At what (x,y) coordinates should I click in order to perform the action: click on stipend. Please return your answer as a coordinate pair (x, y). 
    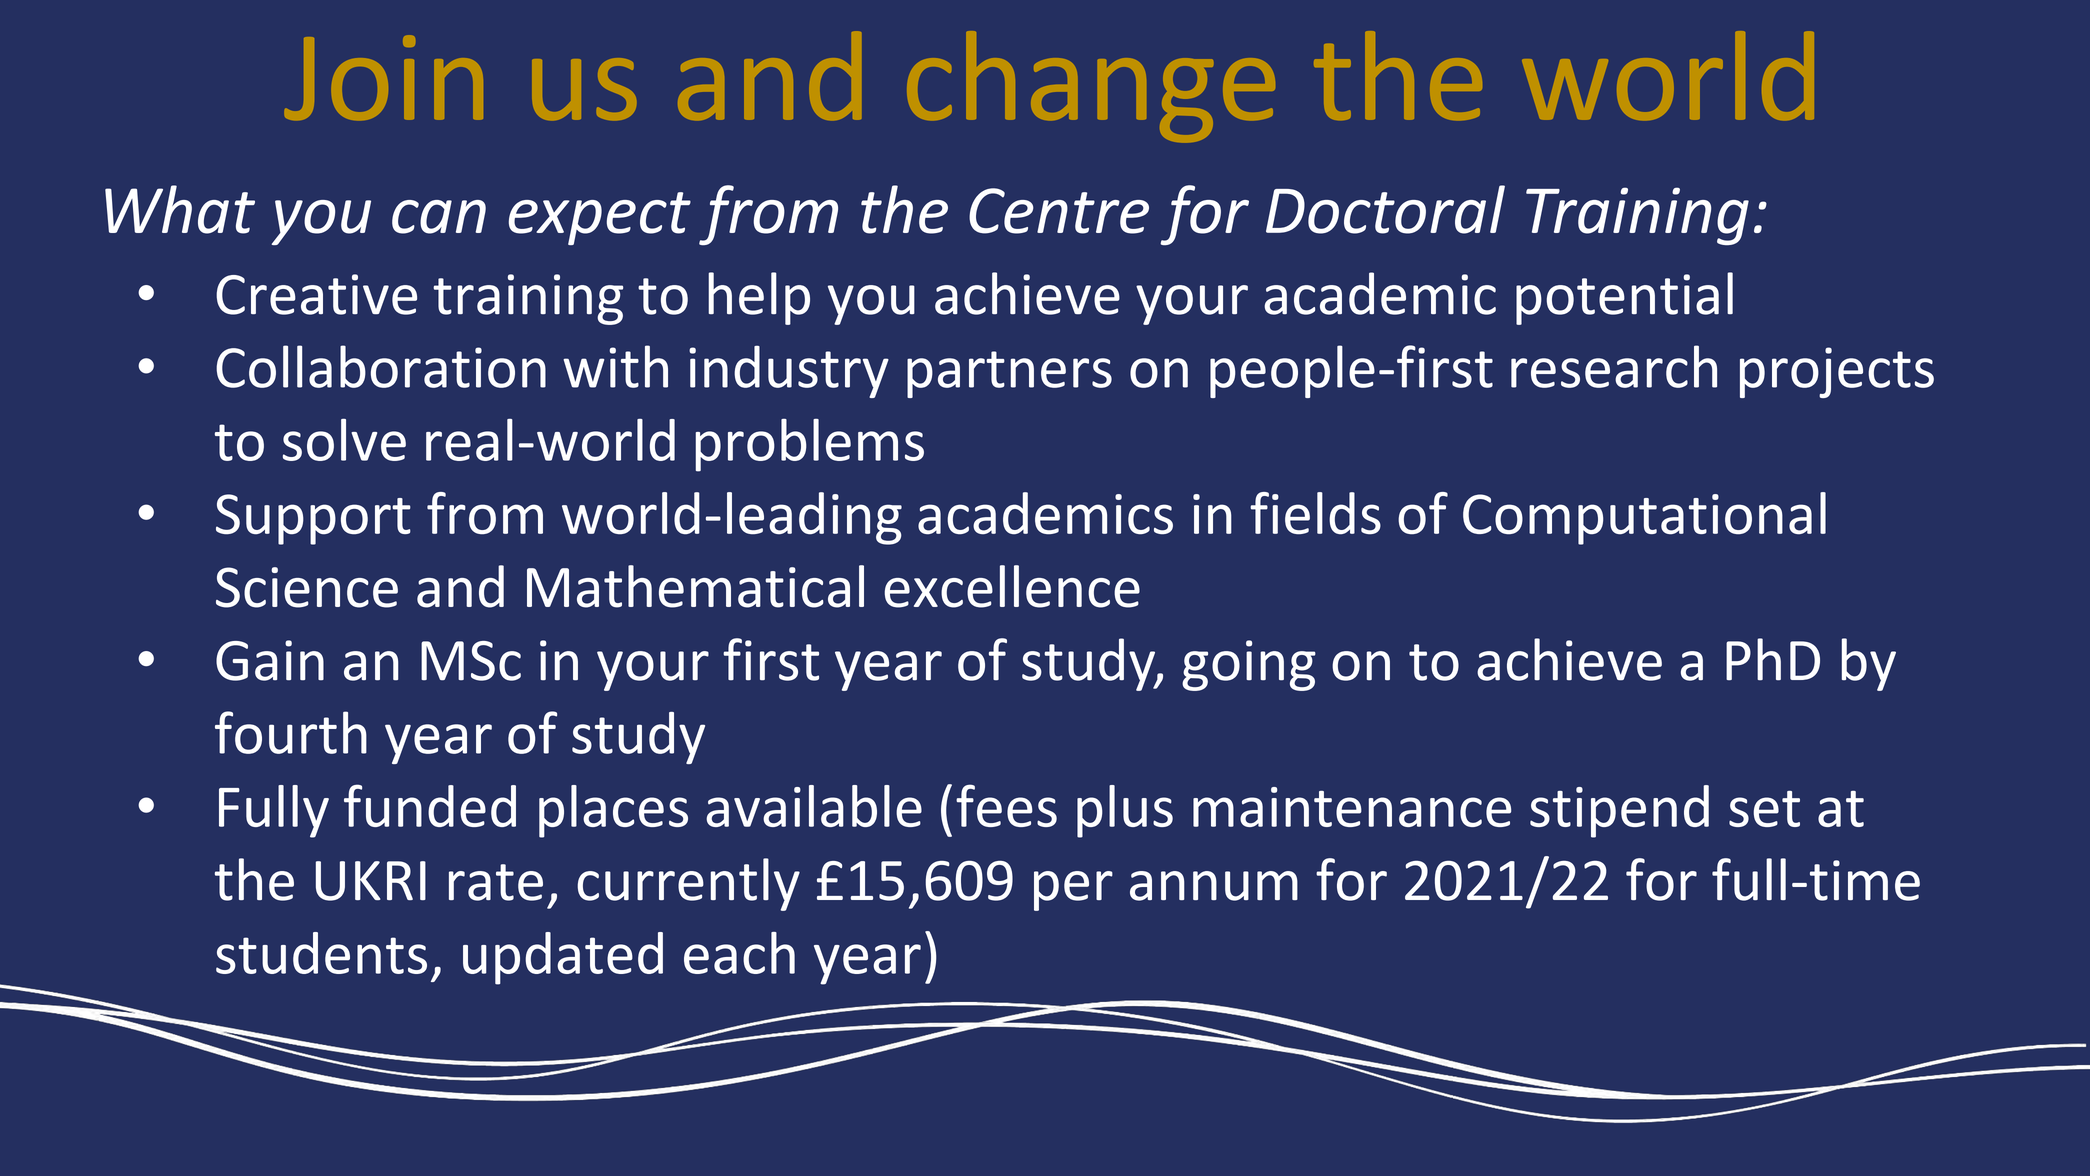
    Looking at the image, I should click on (1619, 811).
